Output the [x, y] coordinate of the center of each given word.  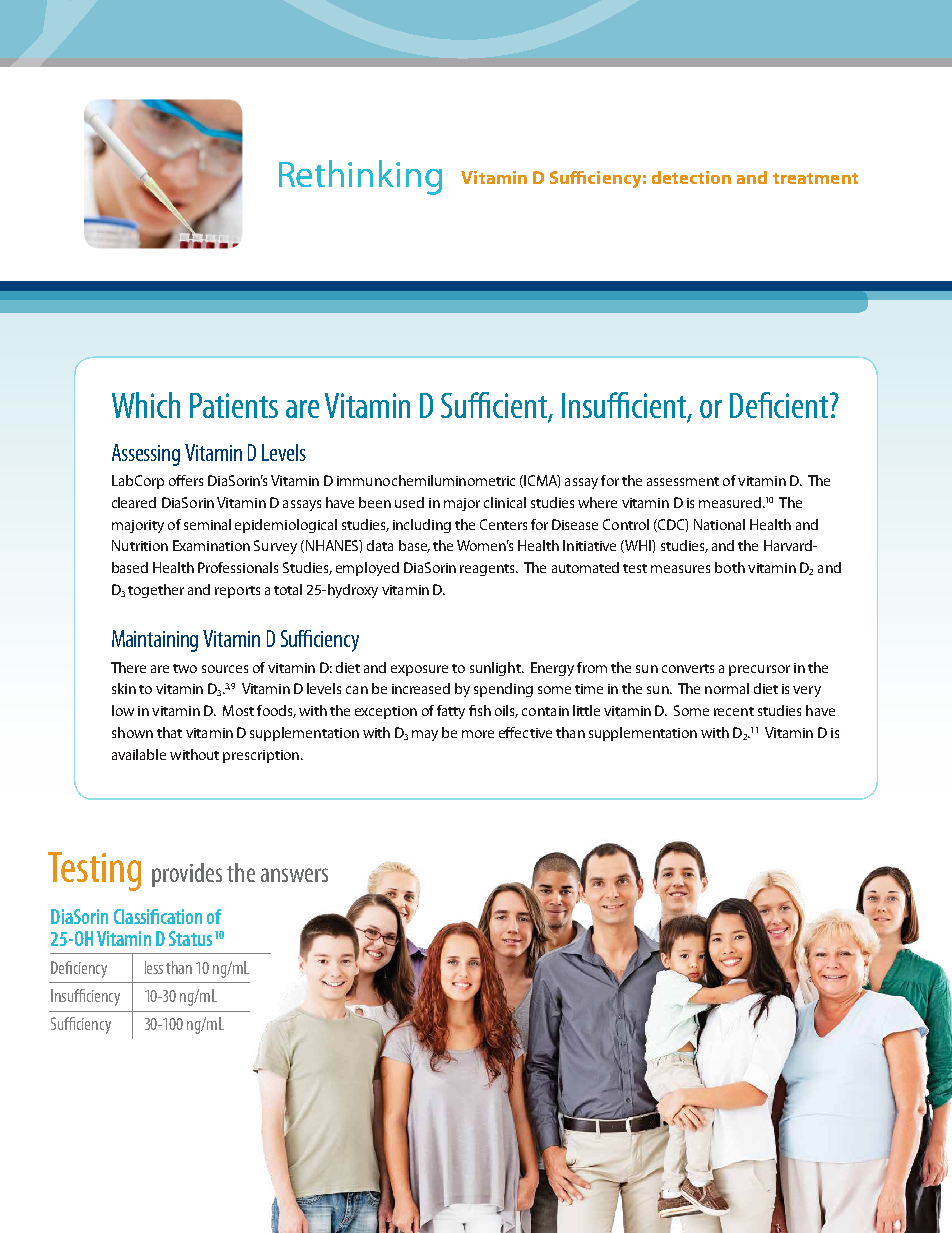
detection [691, 177]
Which [146, 405]
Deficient [780, 405]
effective [525, 732]
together [156, 591]
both [730, 567]
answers [294, 875]
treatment [815, 178]
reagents [488, 570]
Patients [234, 405]
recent [734, 711]
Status [190, 938]
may [425, 735]
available [139, 754]
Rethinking [360, 177]
